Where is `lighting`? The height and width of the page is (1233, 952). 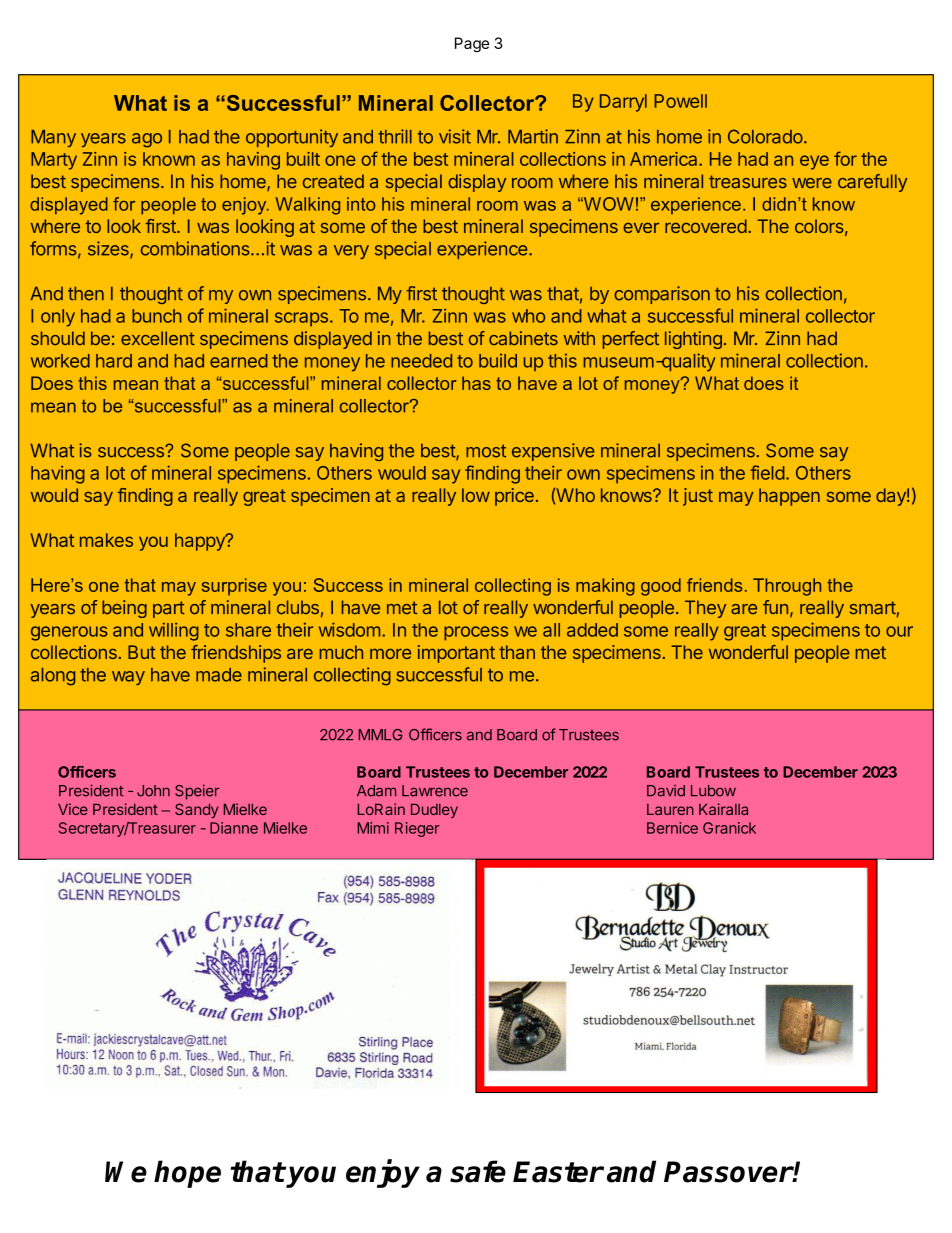 lighting is located at coordinates (693, 340).
